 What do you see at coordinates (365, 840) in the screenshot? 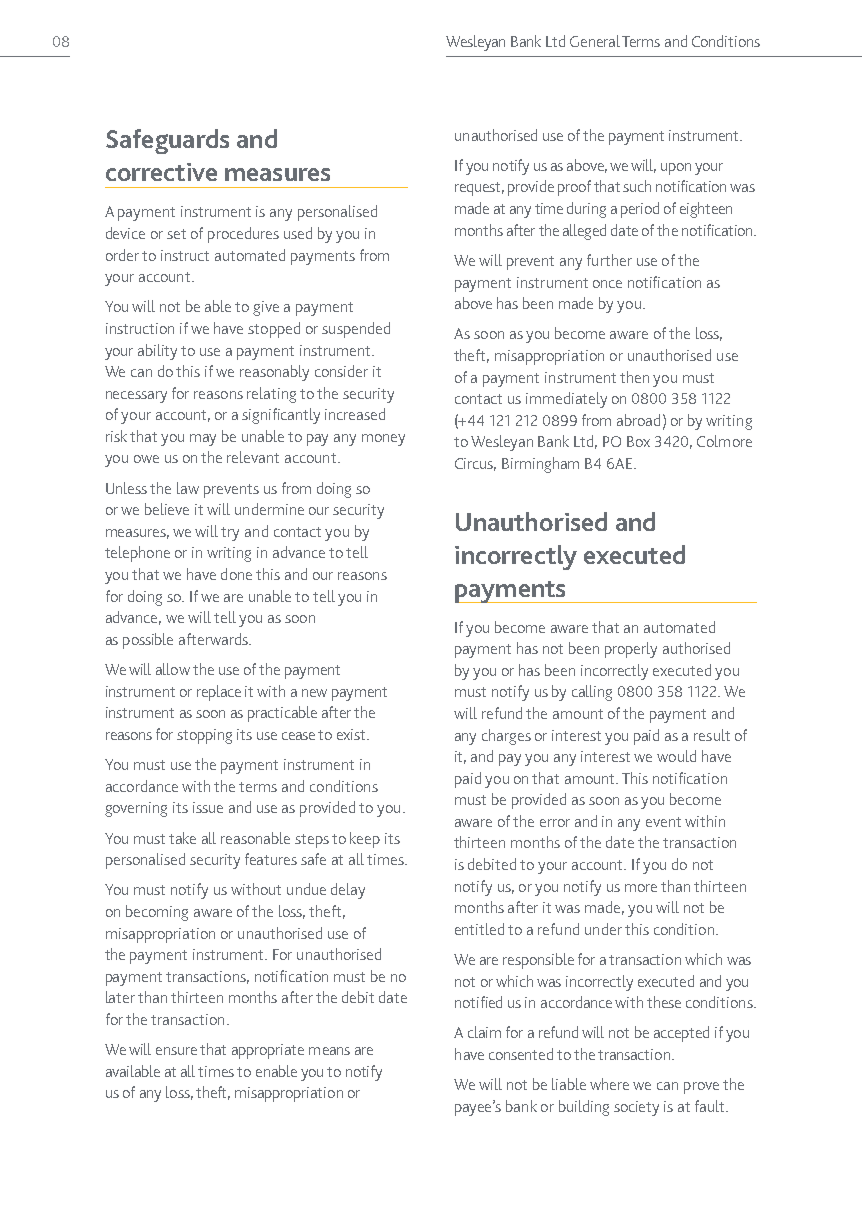
I see `keep` at bounding box center [365, 840].
